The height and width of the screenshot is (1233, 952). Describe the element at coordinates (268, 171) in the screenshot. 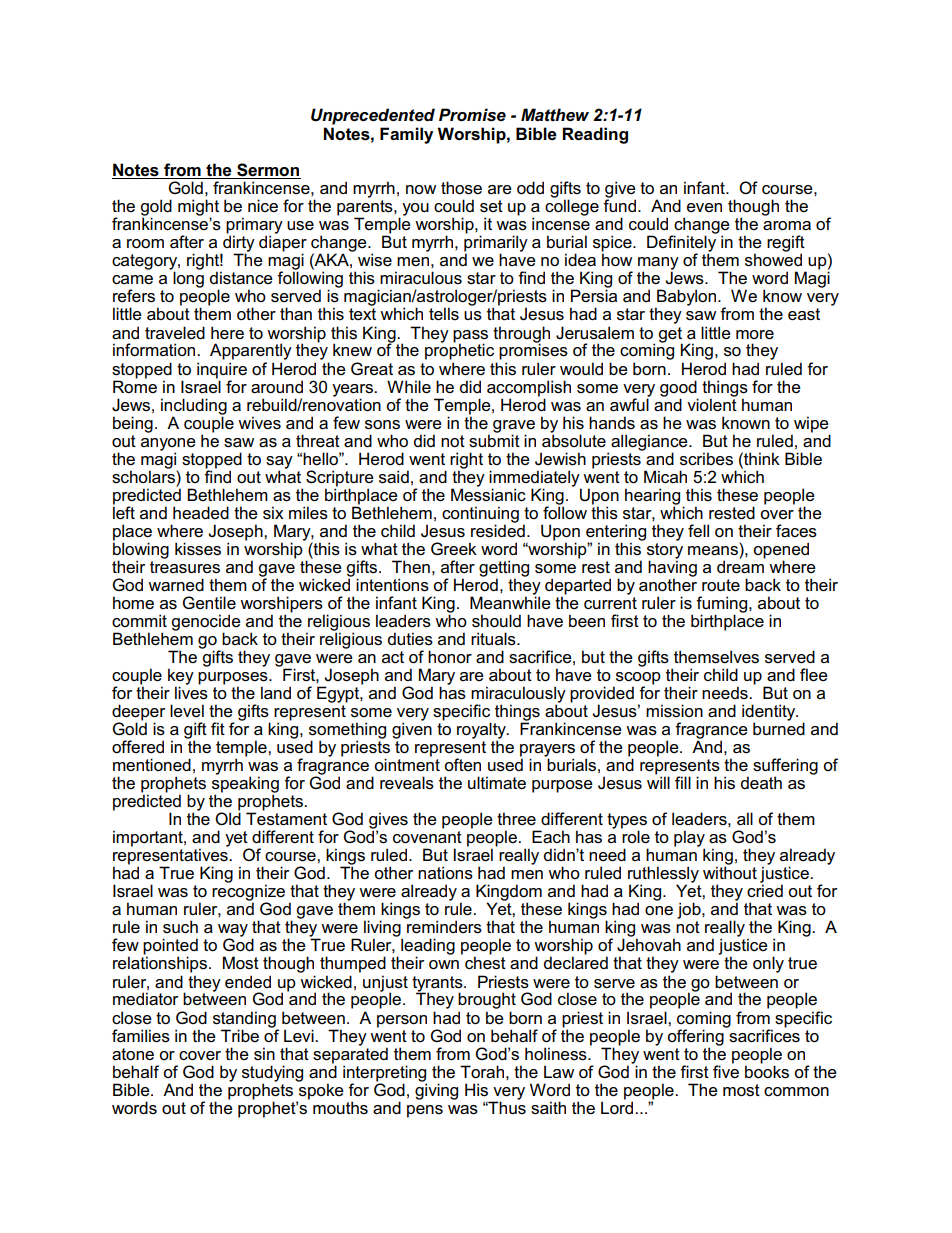

I see `Sermon` at that location.
